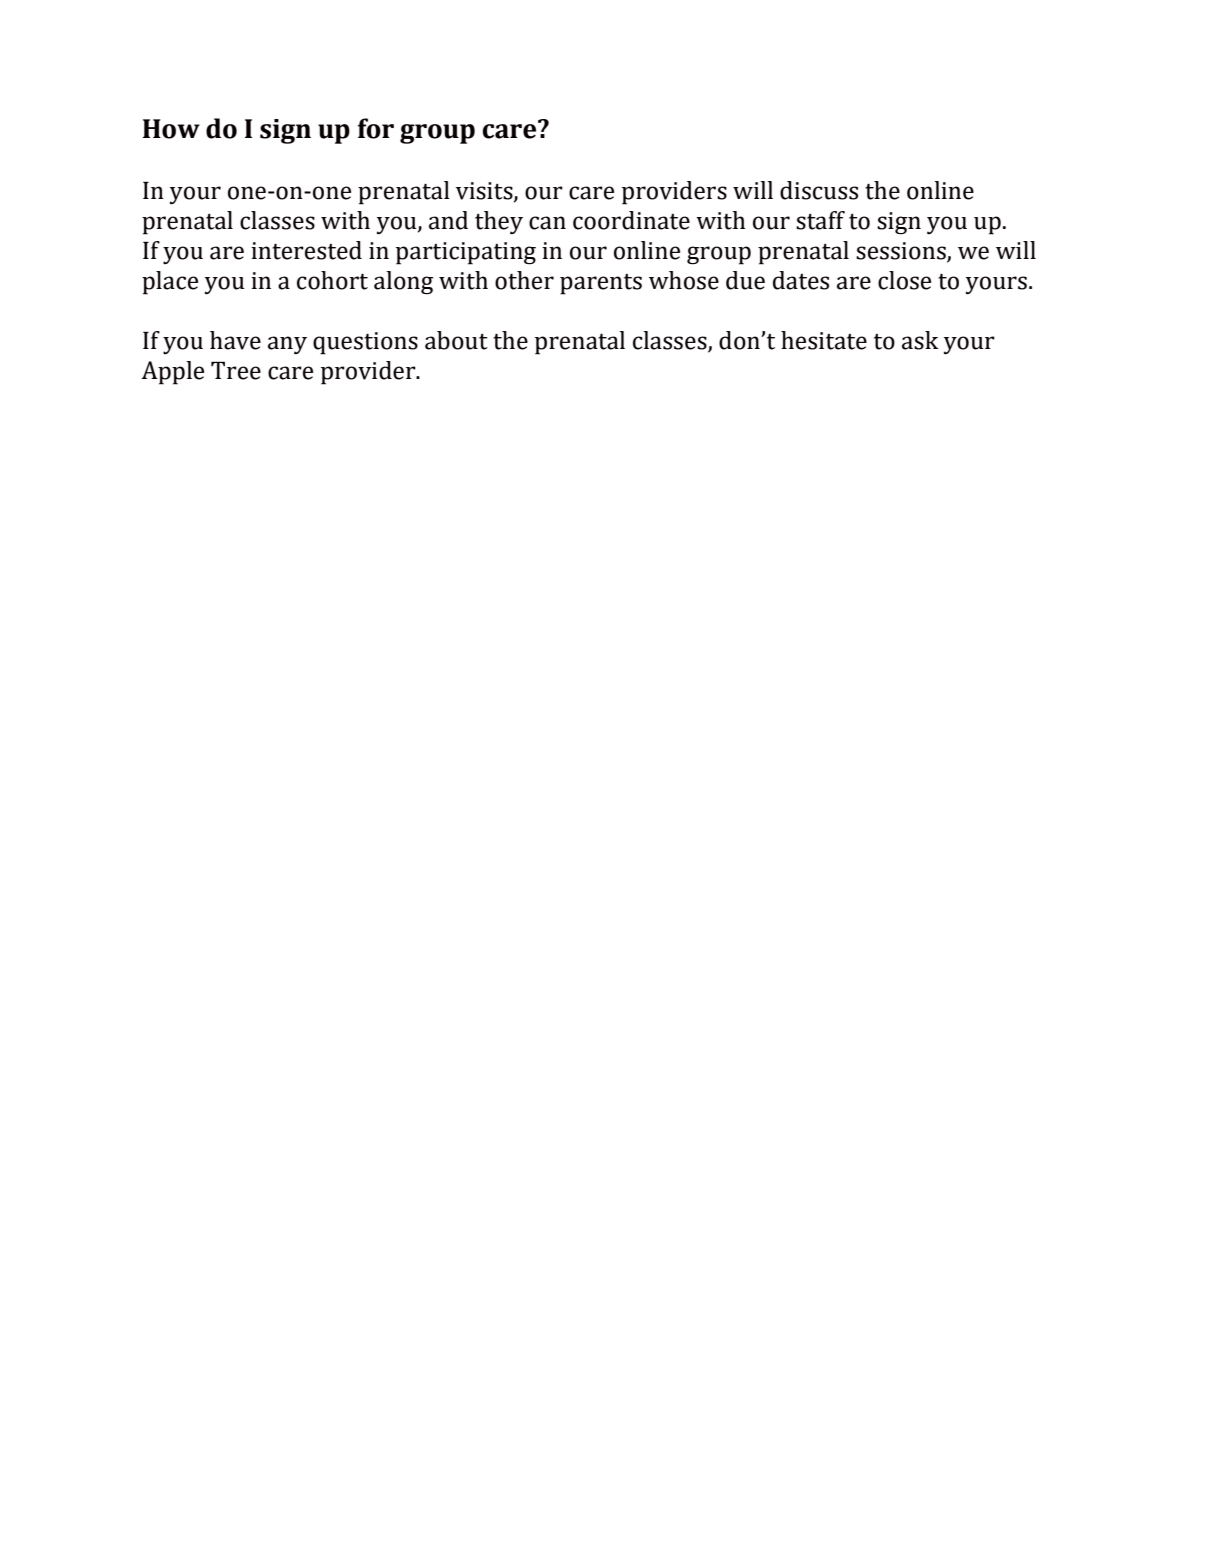 Image resolution: width=1205 pixels, height=1560 pixels. Describe the element at coordinates (824, 340) in the image. I see `hesitate` at that location.
